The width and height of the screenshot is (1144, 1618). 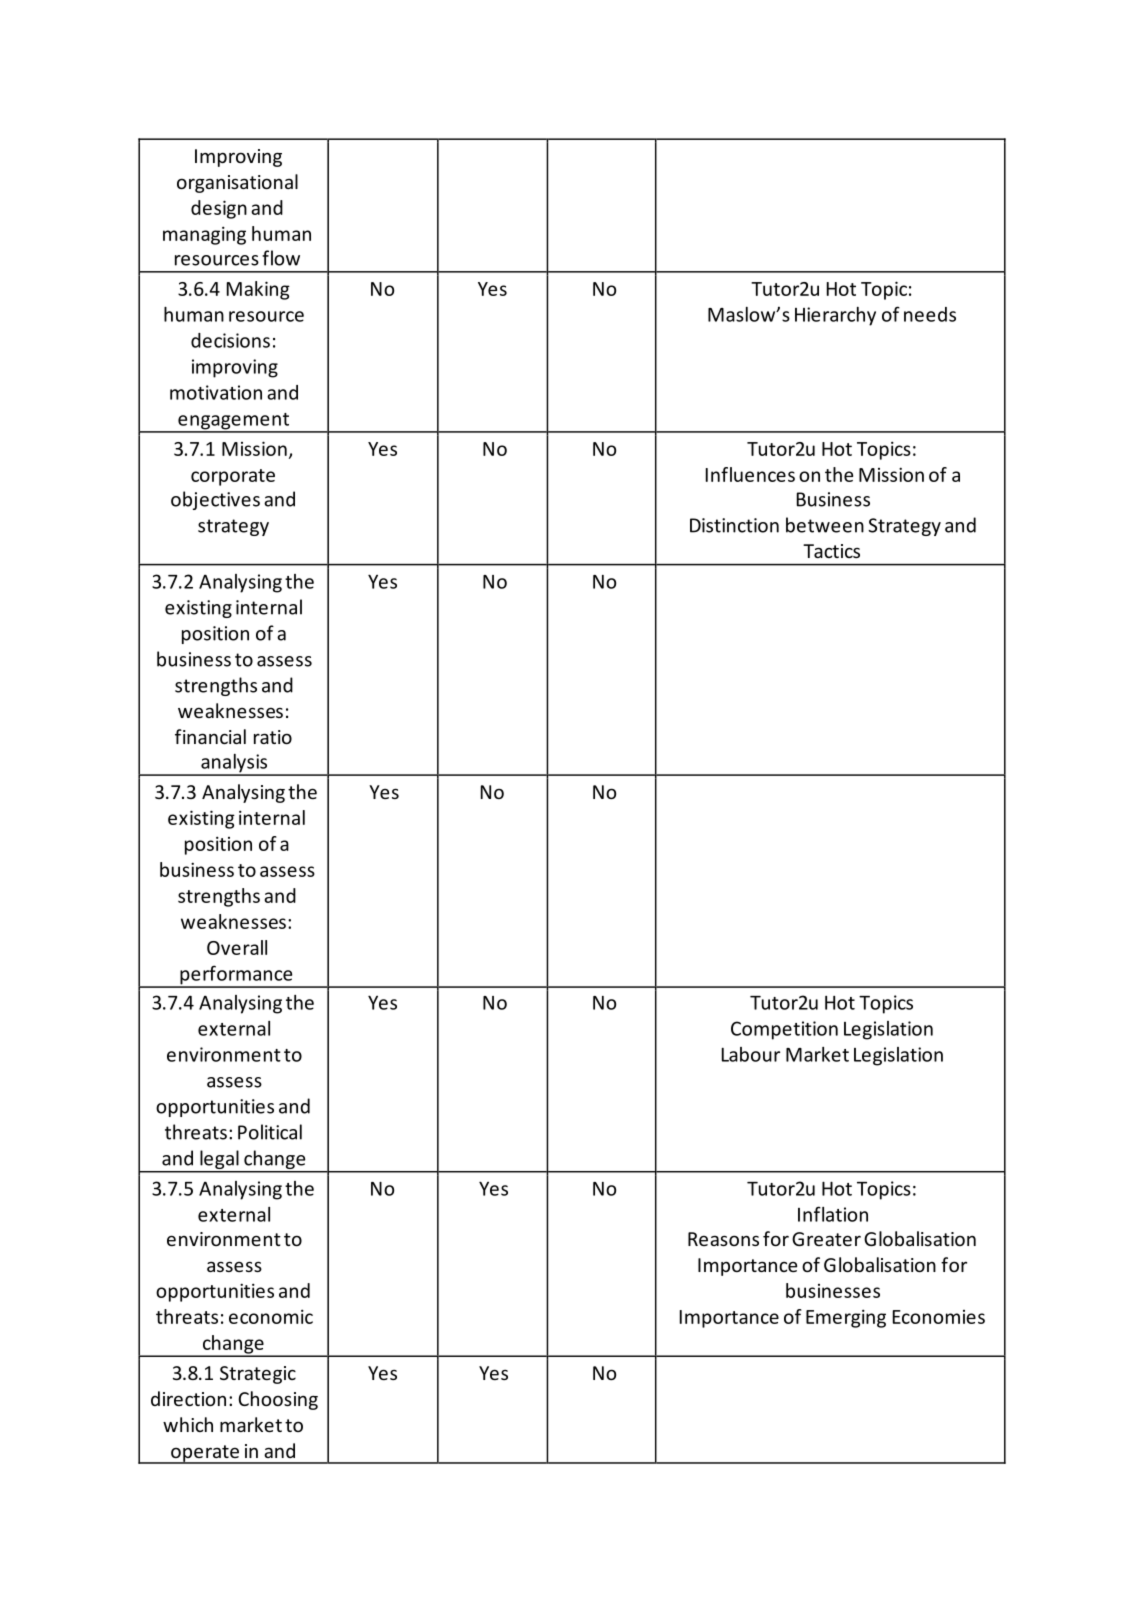 I want to click on Distinction, so click(x=734, y=525).
